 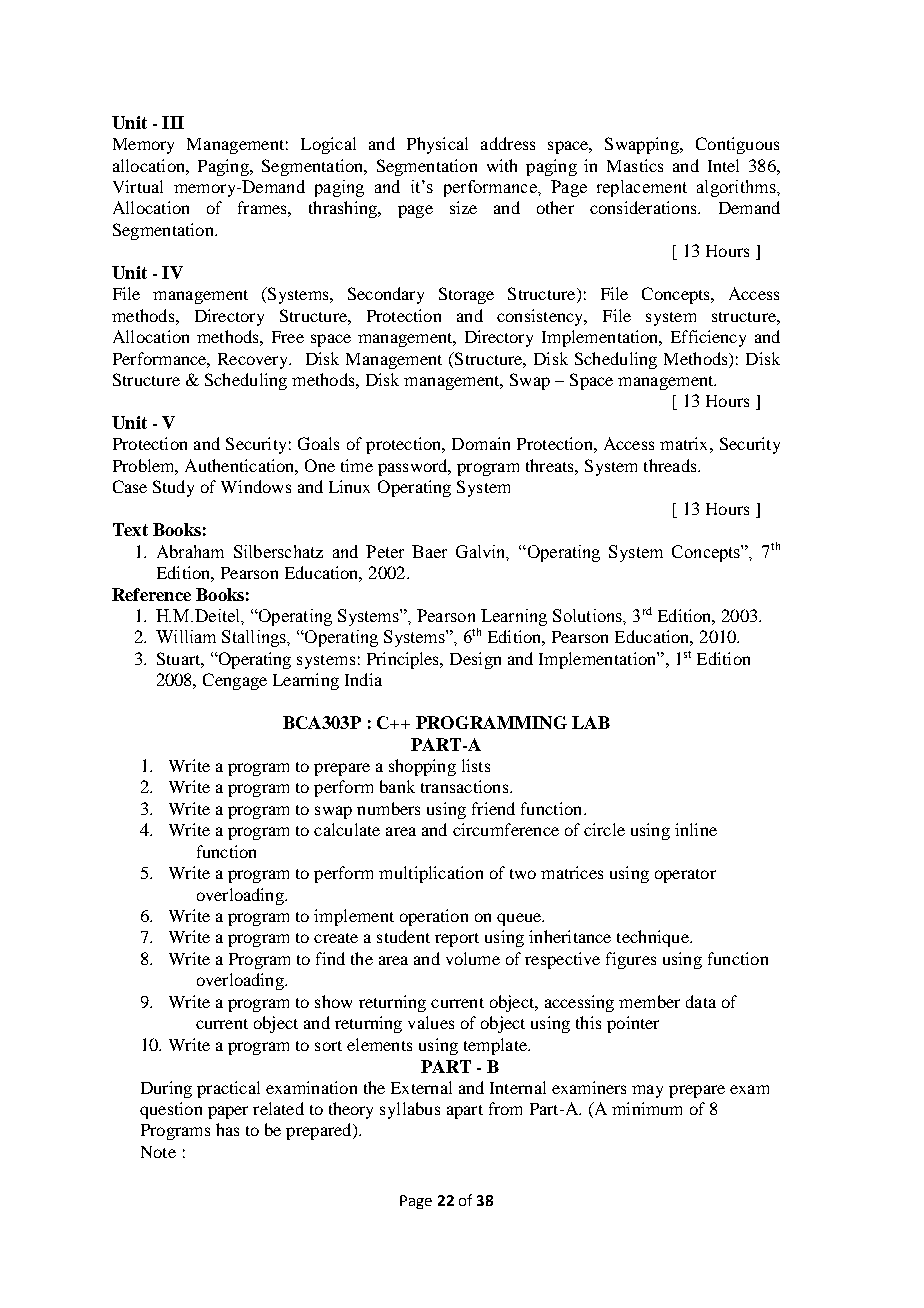 I want to click on inline, so click(x=696, y=829).
